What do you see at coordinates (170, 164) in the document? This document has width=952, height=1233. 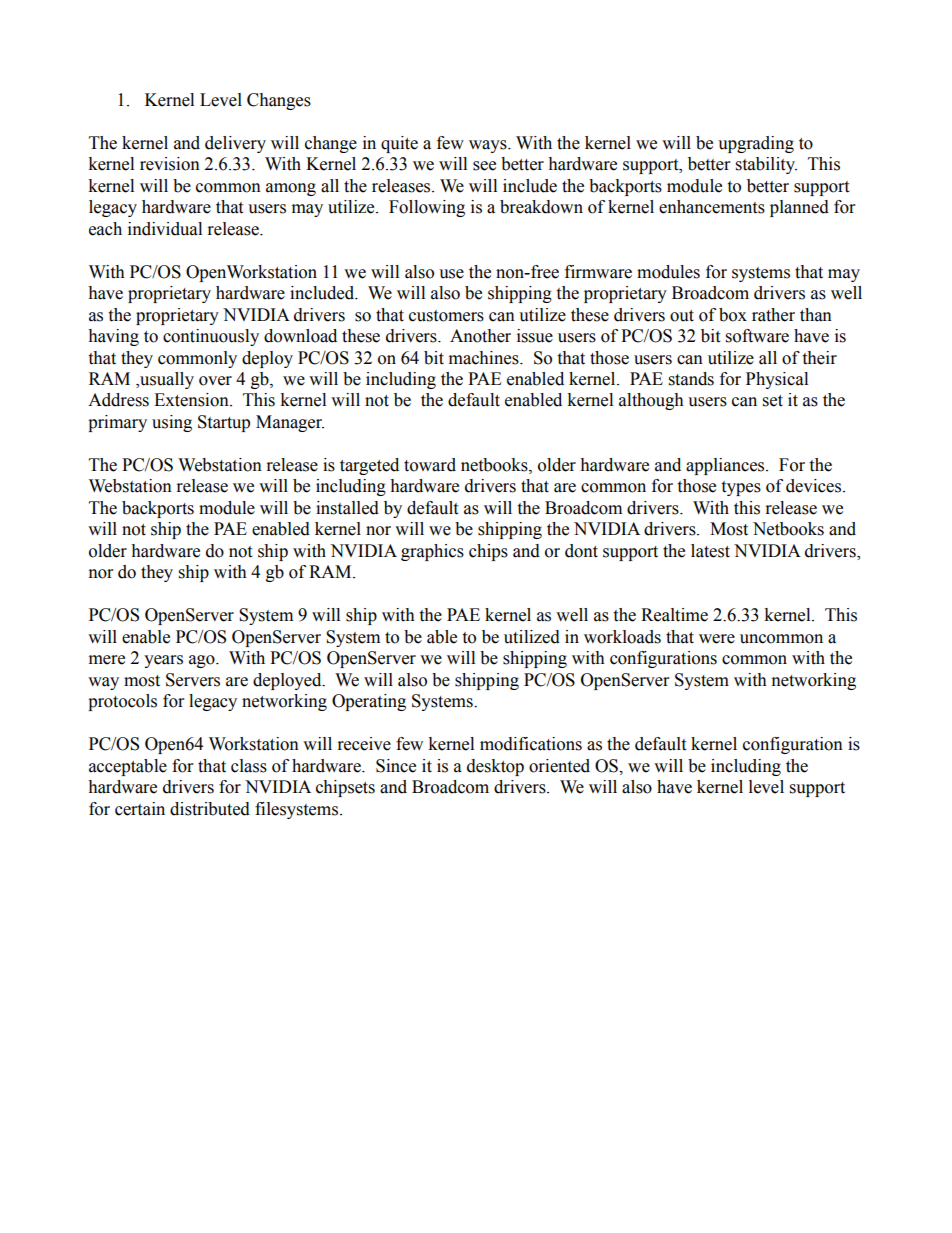 I see `revision` at bounding box center [170, 164].
